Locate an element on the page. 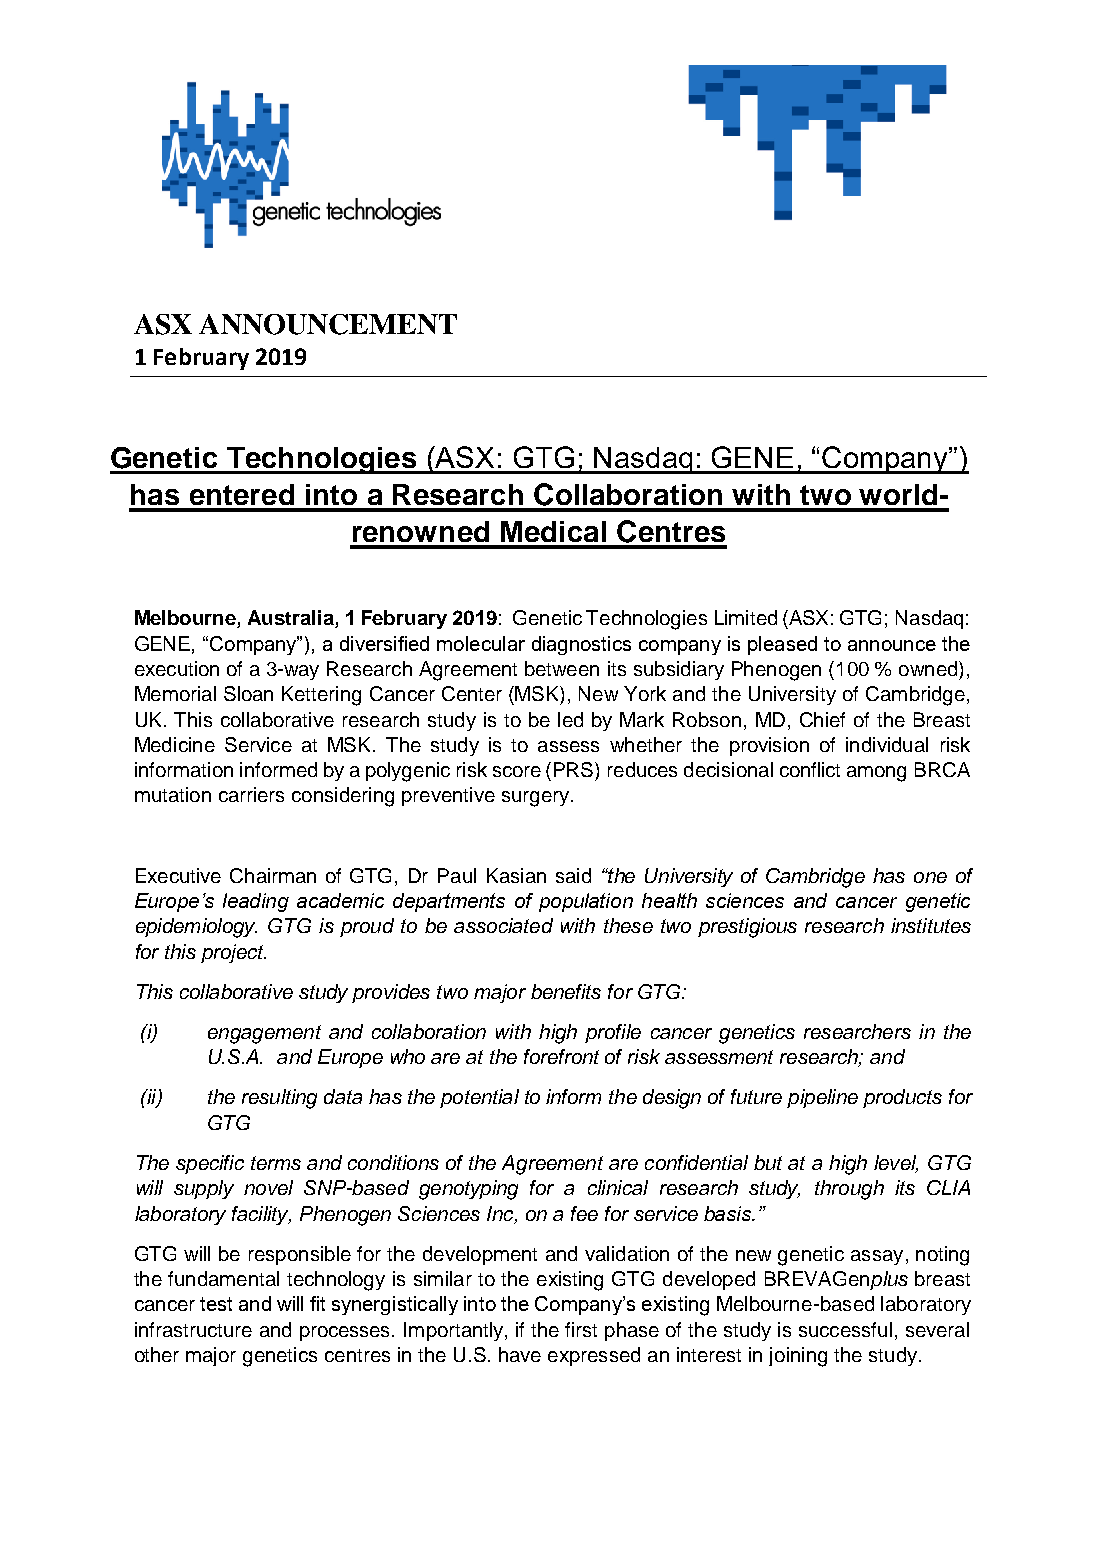 The image size is (1104, 1561). Australia is located at coordinates (292, 619).
